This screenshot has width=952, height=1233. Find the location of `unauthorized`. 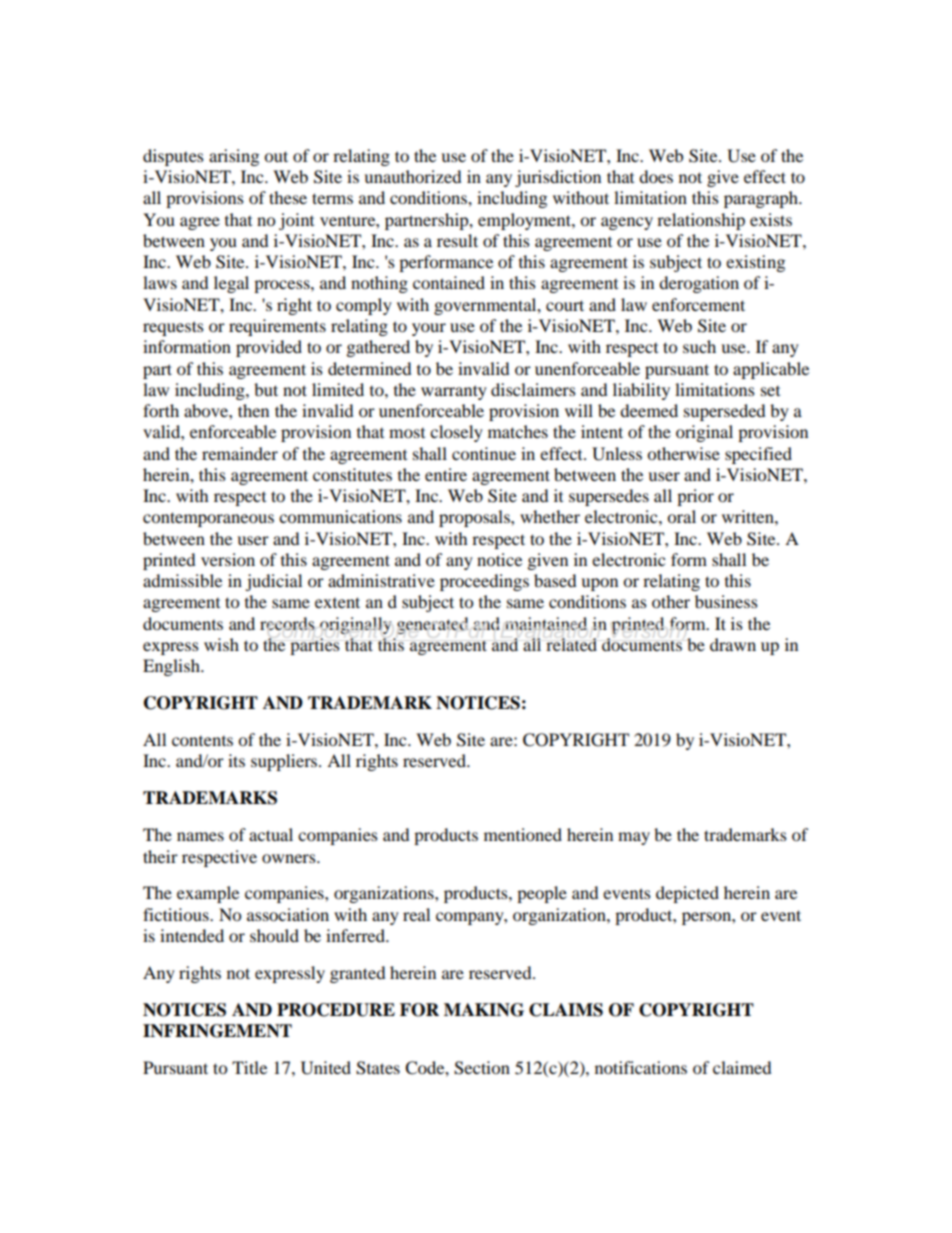

unauthorized is located at coordinates (413, 176).
